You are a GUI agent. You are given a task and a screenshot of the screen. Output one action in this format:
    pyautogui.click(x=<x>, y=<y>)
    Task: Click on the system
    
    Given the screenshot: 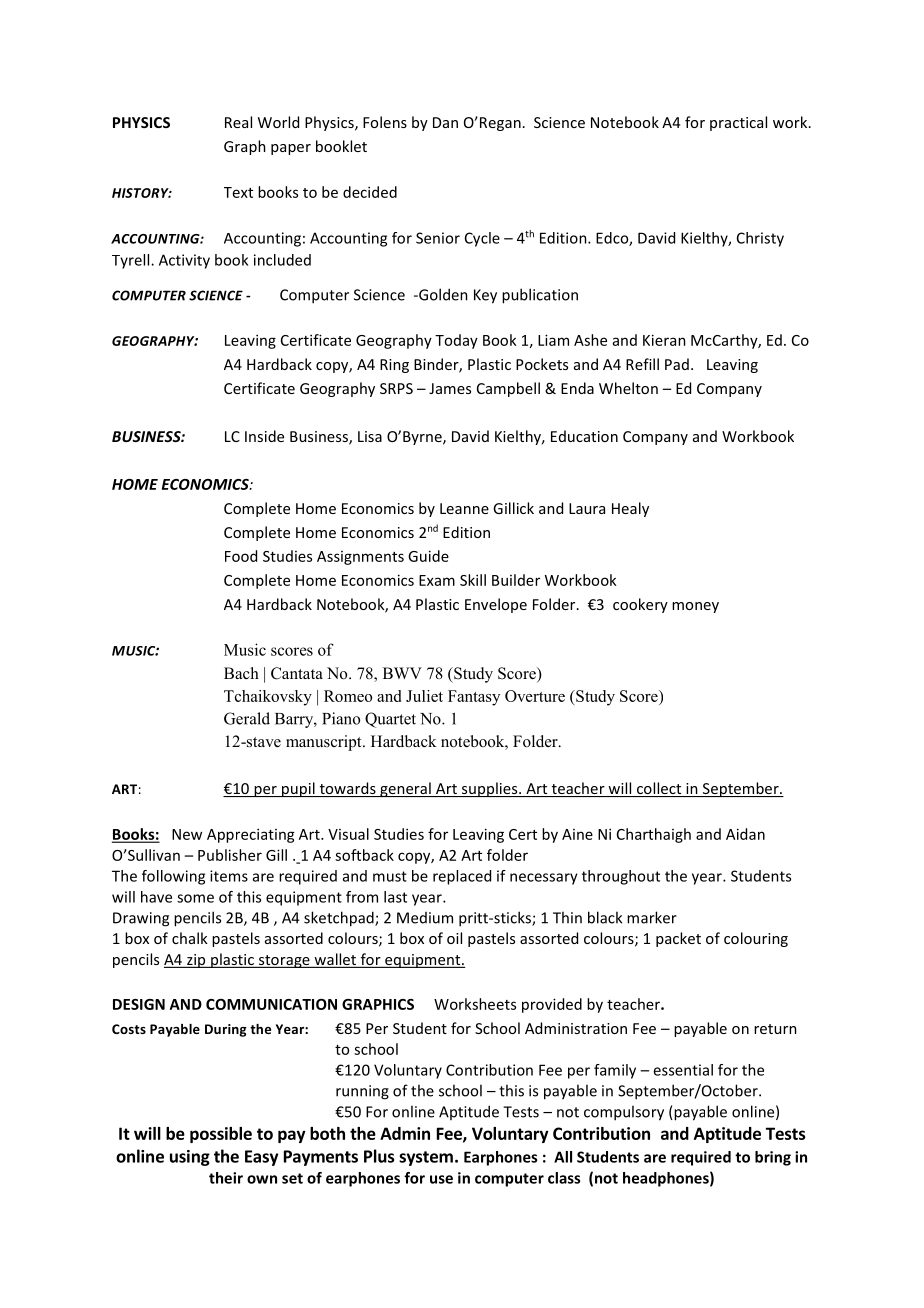 What is the action you would take?
    pyautogui.click(x=426, y=1158)
